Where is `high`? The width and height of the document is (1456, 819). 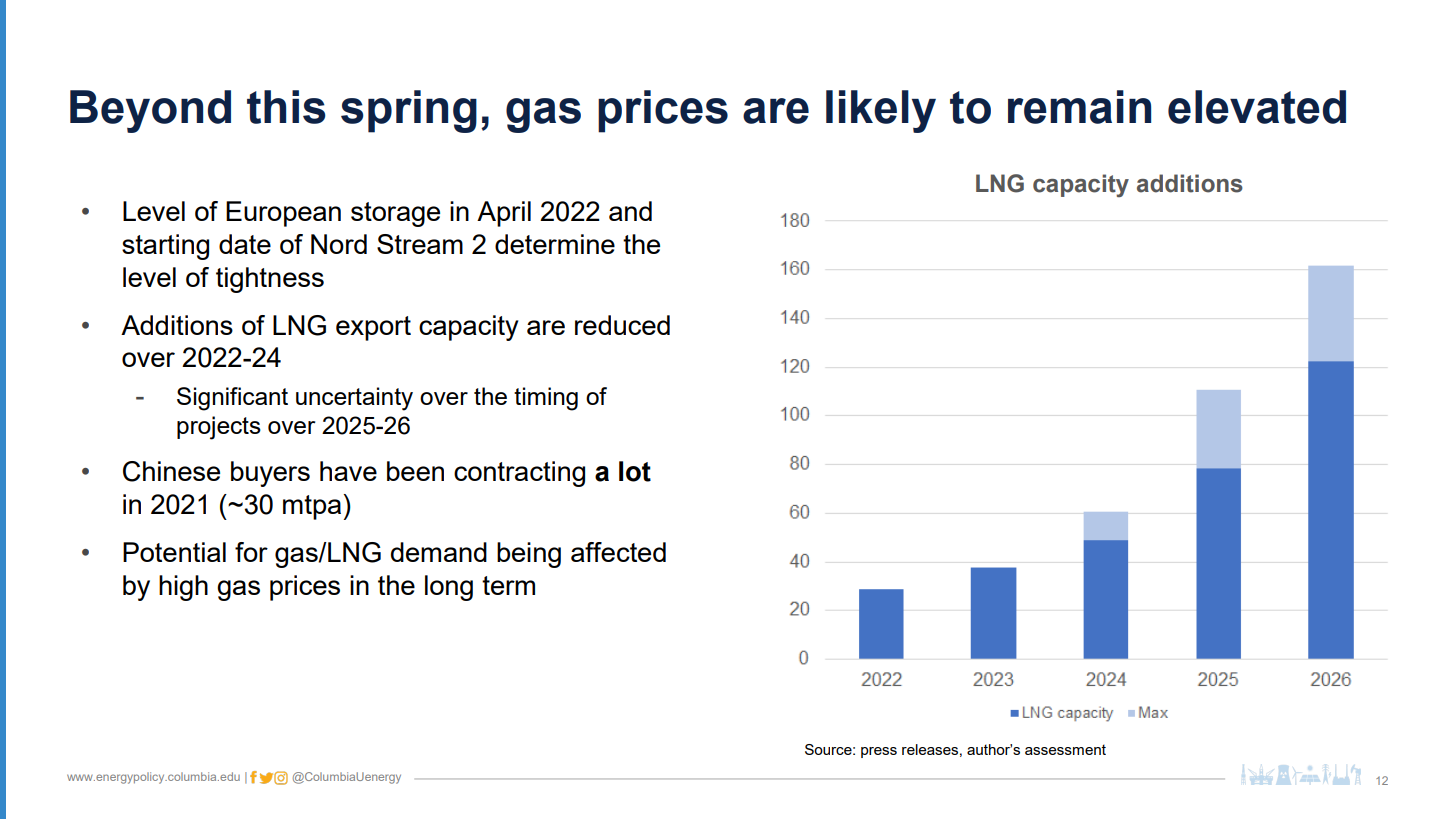
high is located at coordinates (183, 588).
